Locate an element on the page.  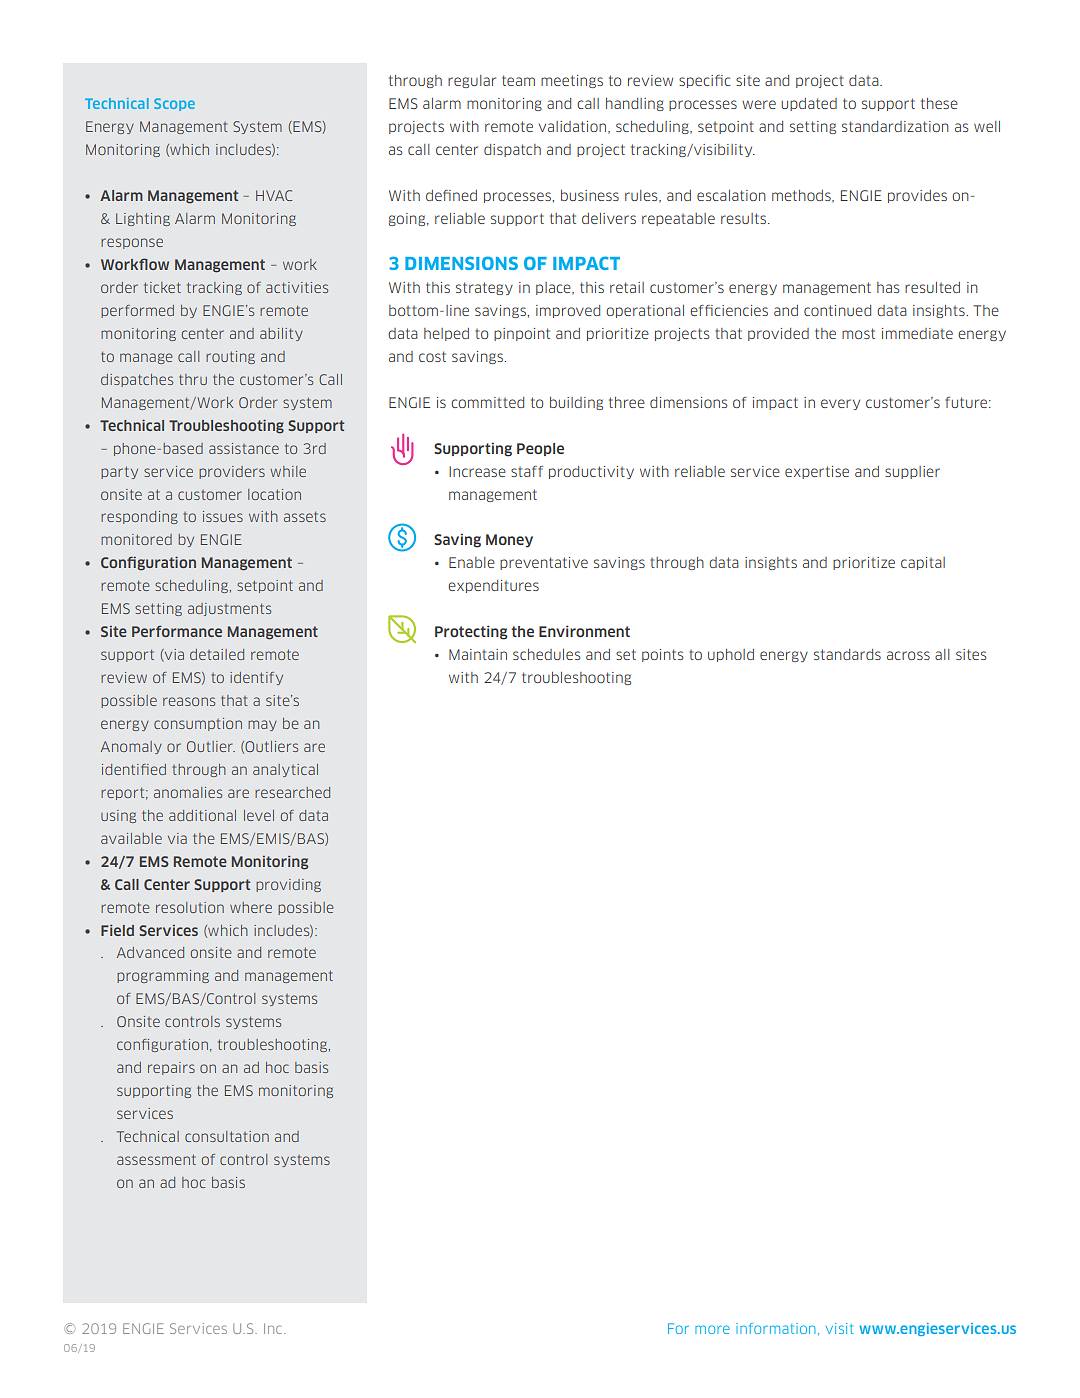
assessment is located at coordinates (156, 1159).
